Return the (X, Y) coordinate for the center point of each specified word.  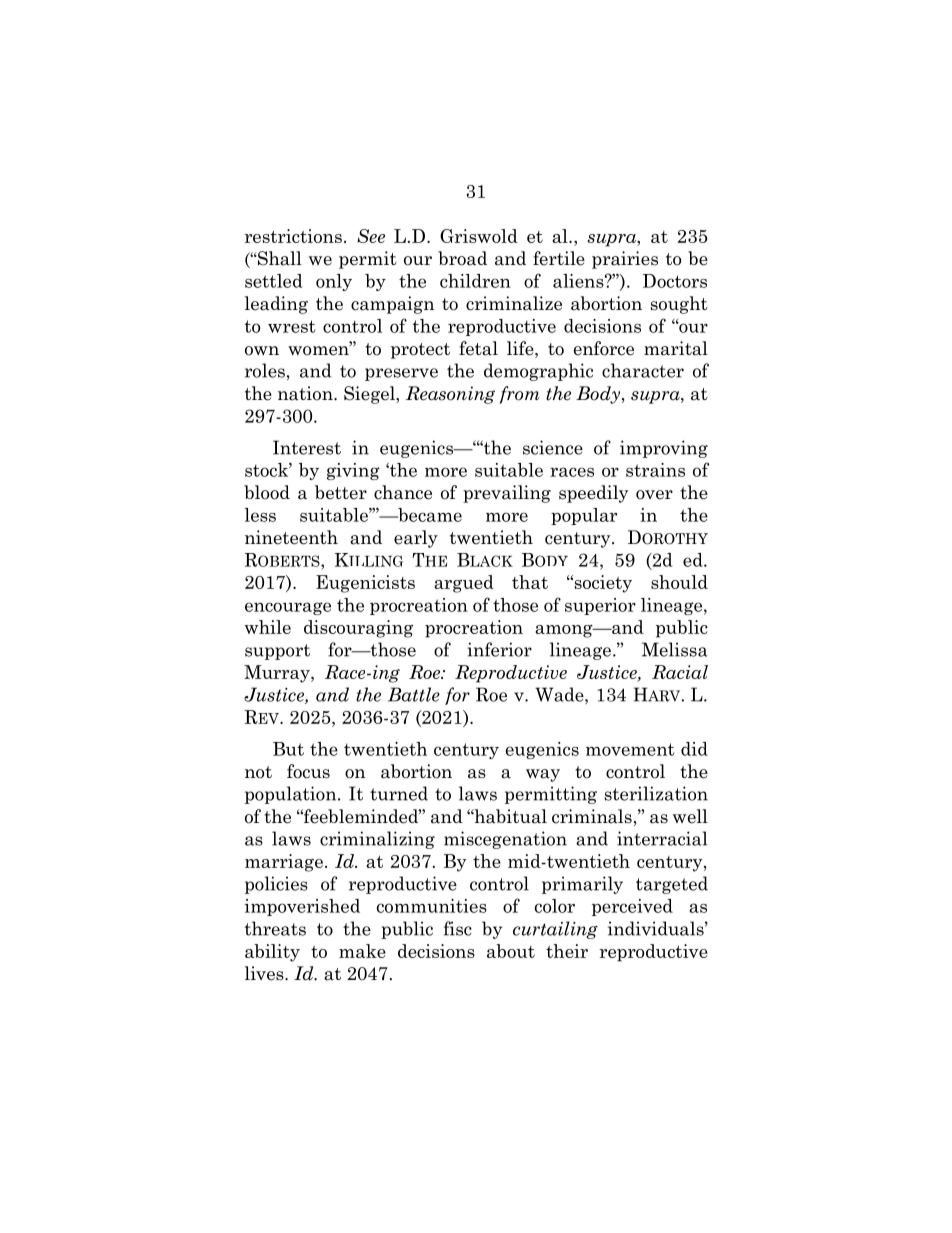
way (543, 775)
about (511, 951)
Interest (307, 447)
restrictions (293, 236)
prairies (625, 260)
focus (308, 771)
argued (464, 584)
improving (664, 449)
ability (272, 953)
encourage (288, 608)
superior (600, 606)
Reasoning (450, 395)
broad (462, 258)
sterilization (656, 793)
